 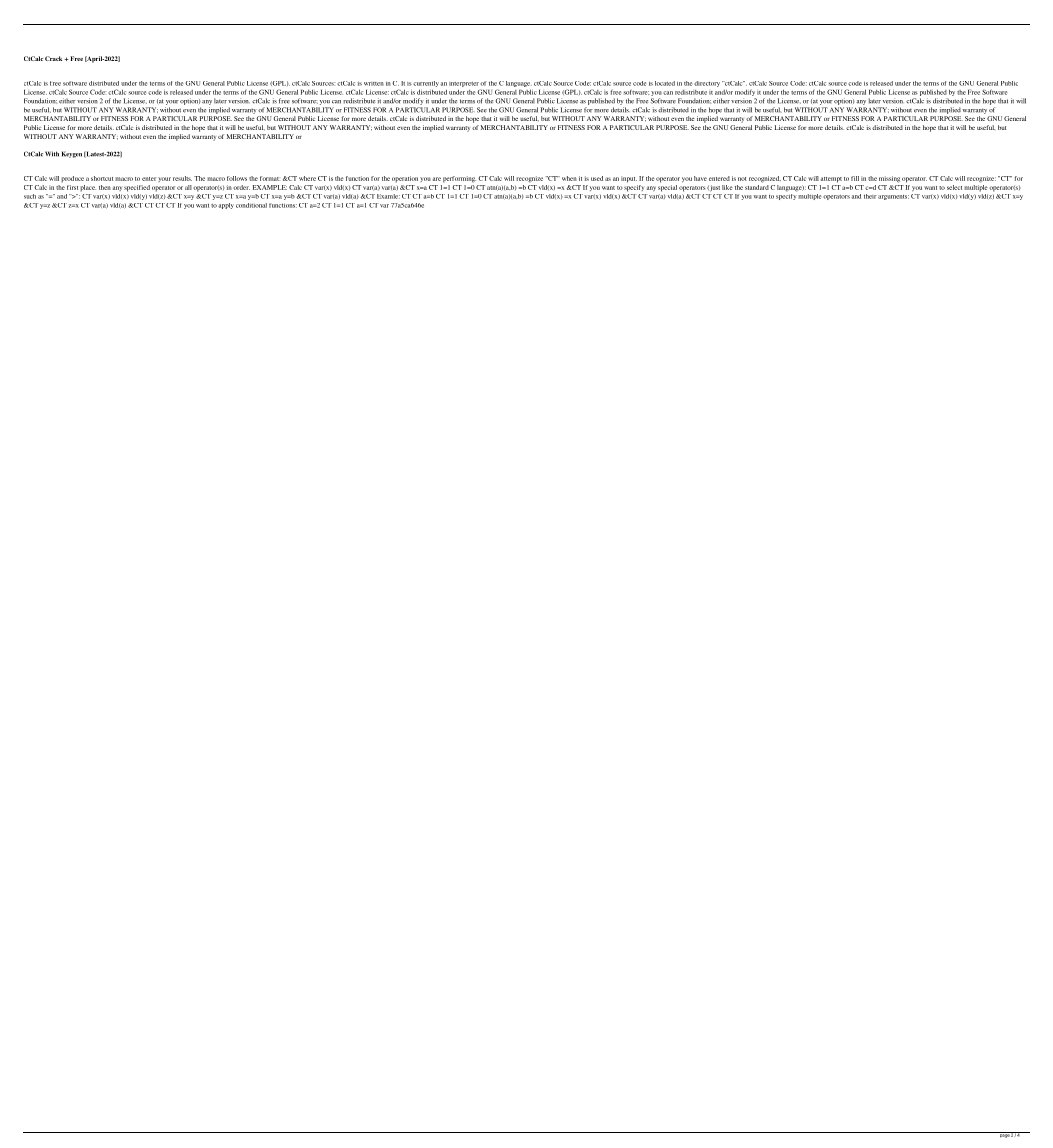 I want to click on like, so click(x=727, y=187).
